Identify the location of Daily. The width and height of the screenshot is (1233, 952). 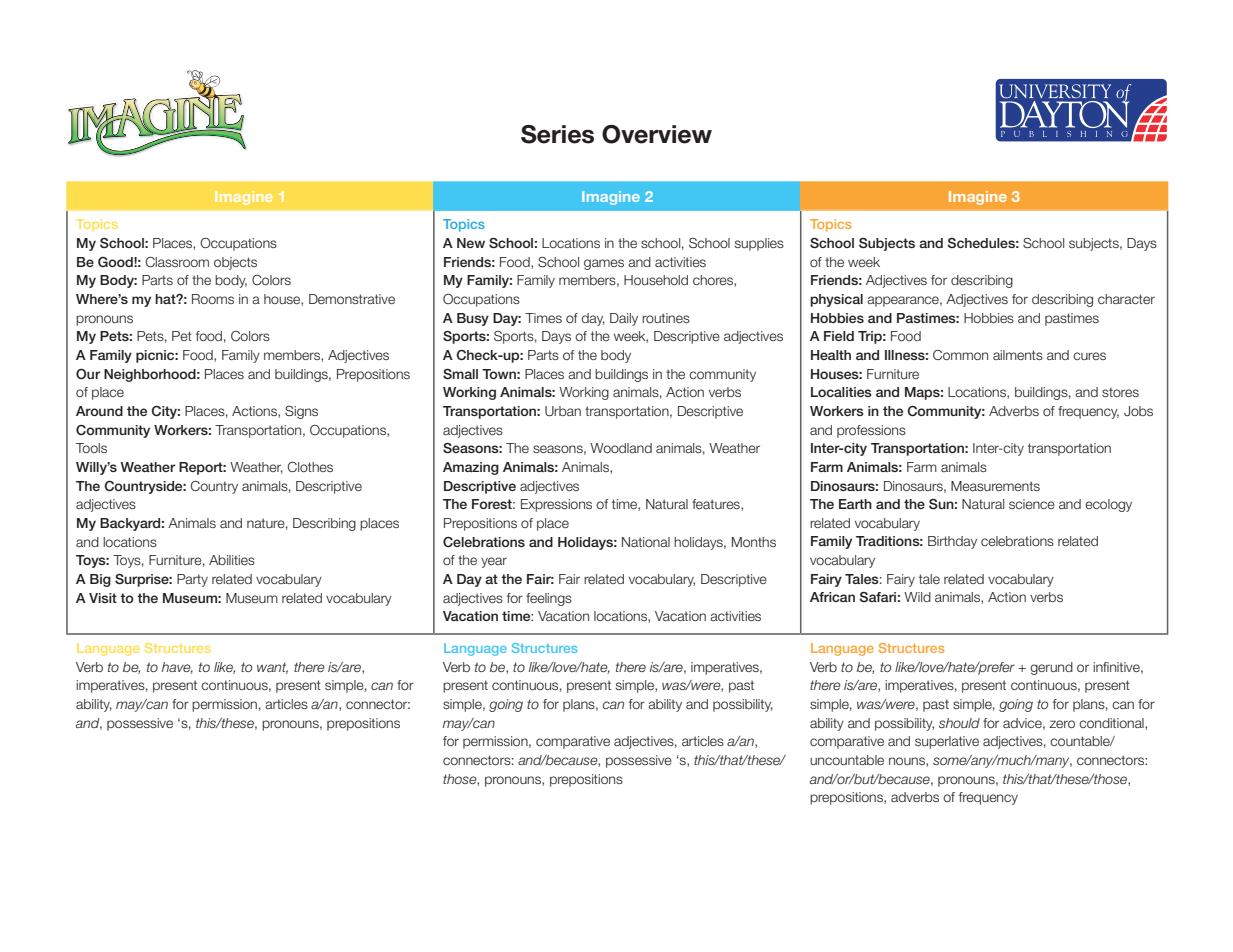
(624, 319).
